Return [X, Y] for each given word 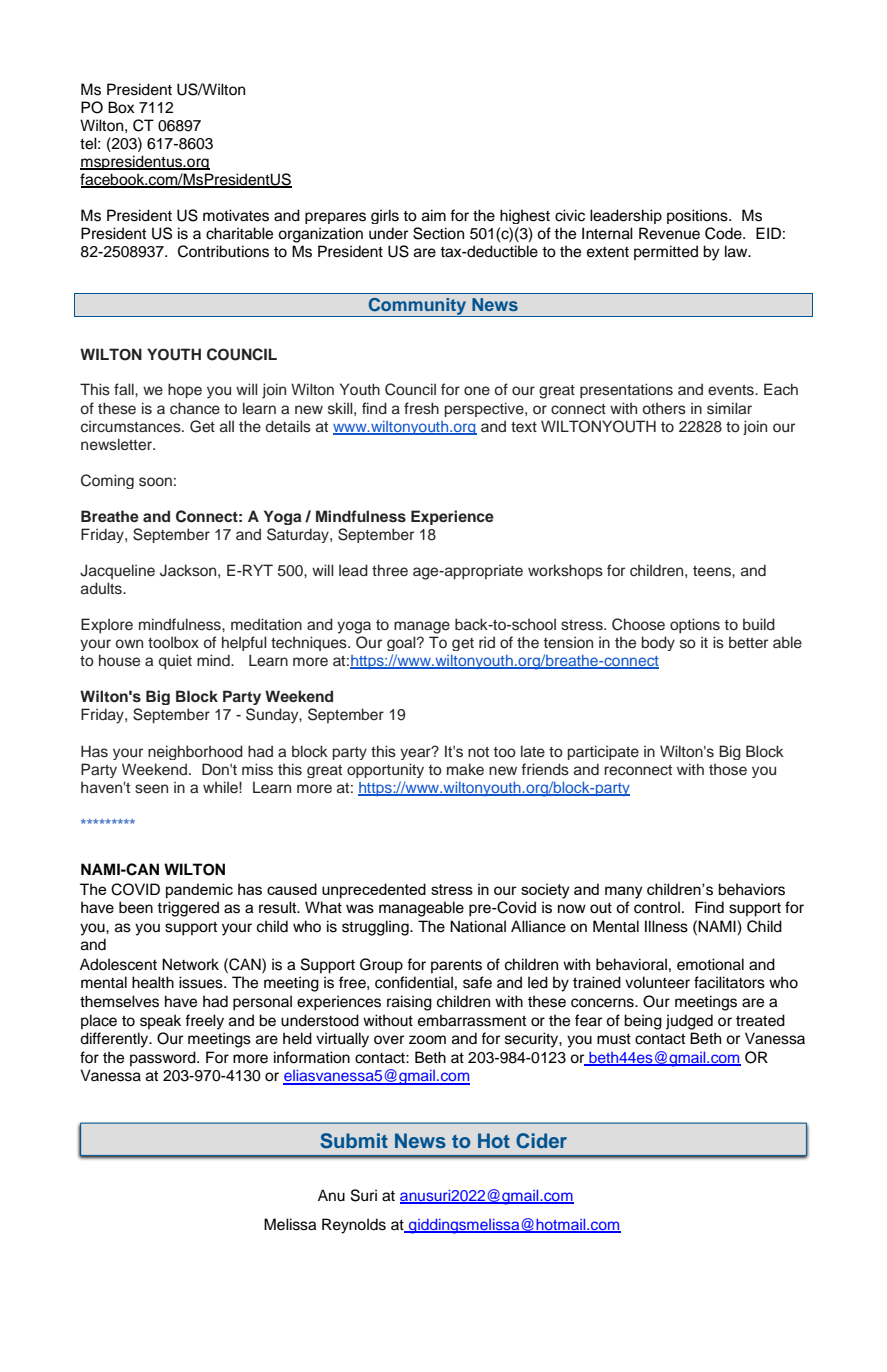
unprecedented [374, 890]
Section [438, 233]
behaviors [751, 889]
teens [713, 571]
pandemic [199, 890]
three [390, 570]
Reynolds [354, 1226]
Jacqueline [117, 571]
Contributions [223, 251]
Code [724, 233]
